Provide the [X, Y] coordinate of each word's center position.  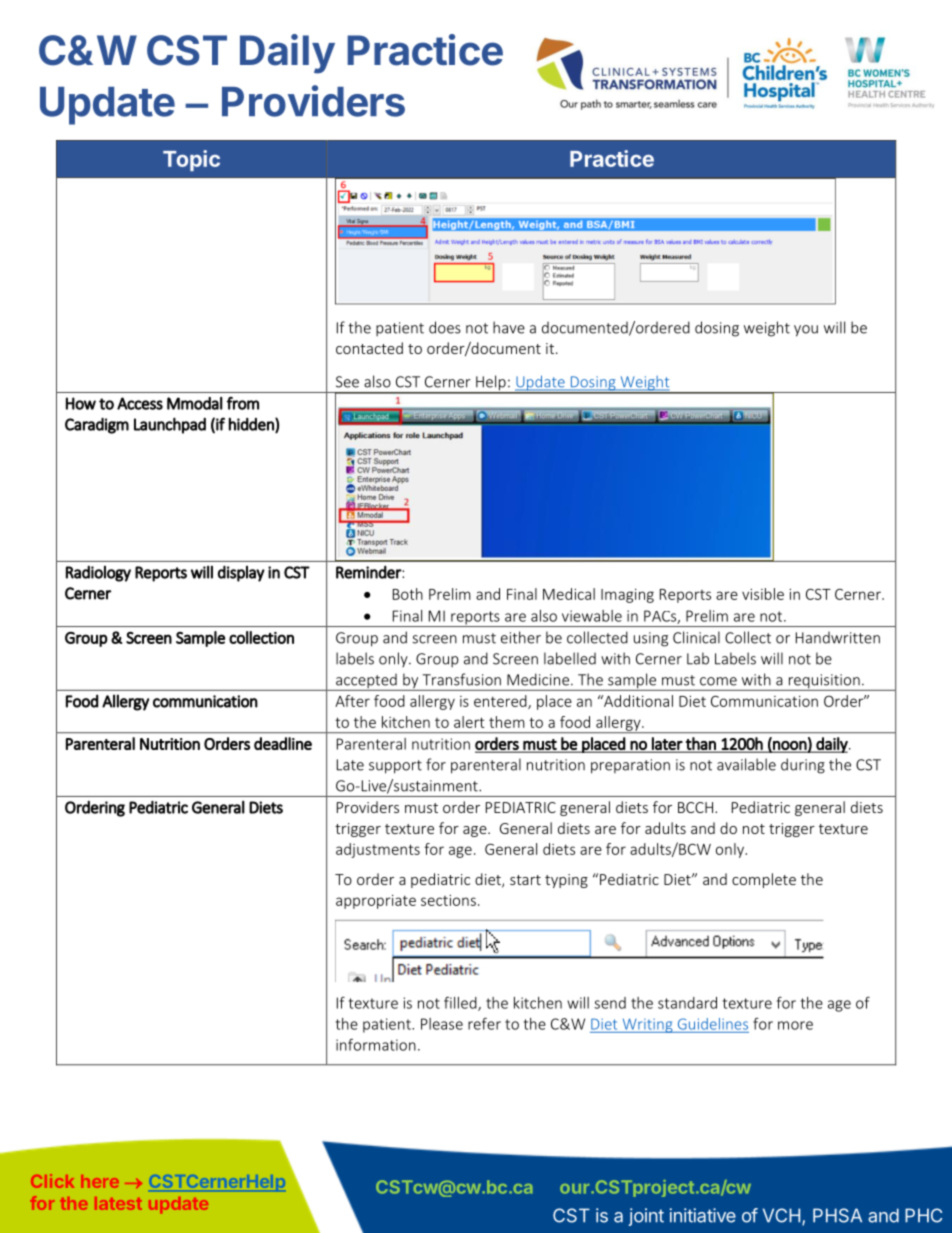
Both [408, 594]
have [509, 327]
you [806, 331]
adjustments [378, 850]
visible [763, 594]
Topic [191, 160]
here [100, 1181]
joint [646, 1217]
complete [764, 880]
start [525, 880]
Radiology [98, 573]
